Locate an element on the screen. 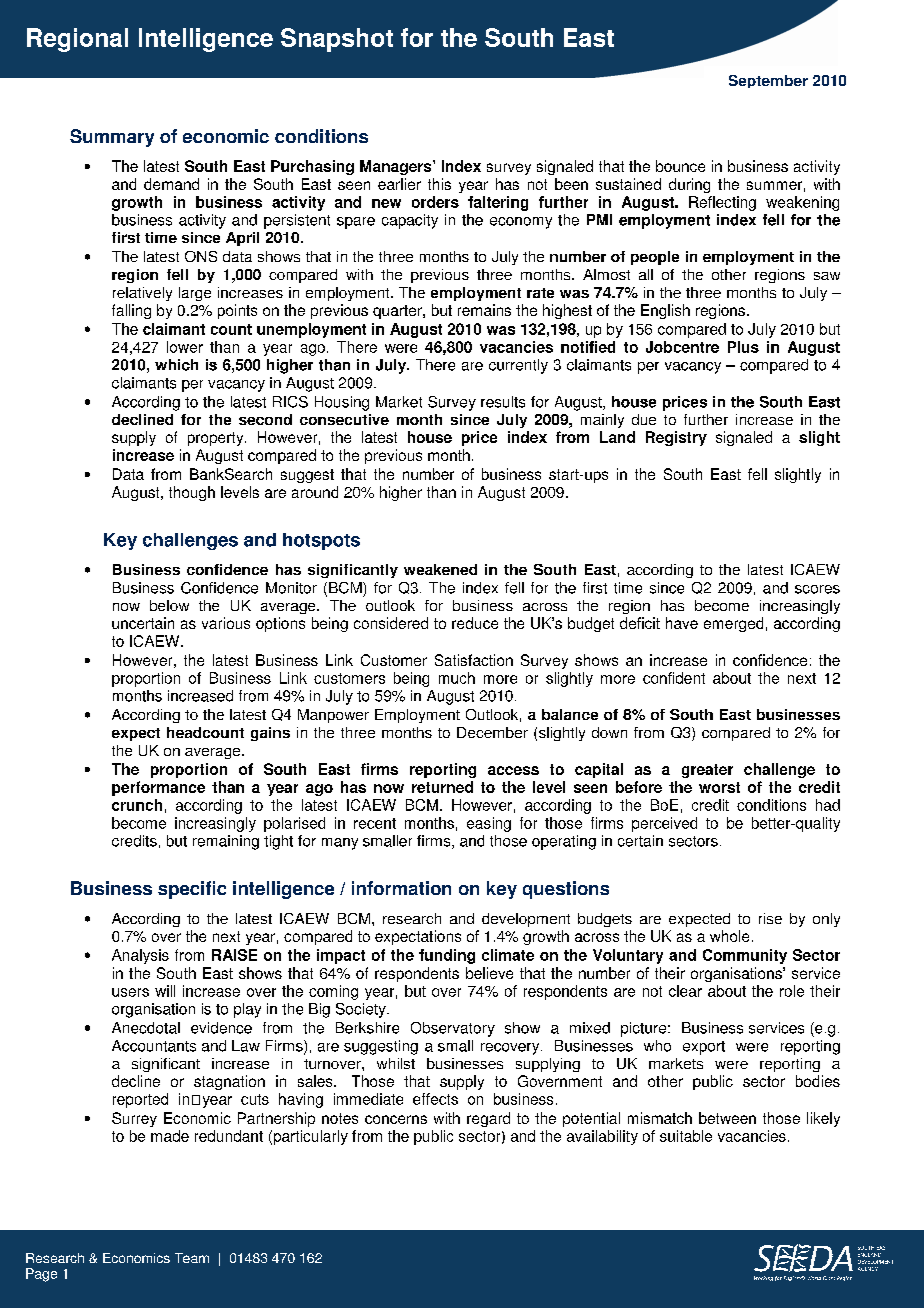 This screenshot has height=1308, width=924. Managers is located at coordinates (397, 167).
